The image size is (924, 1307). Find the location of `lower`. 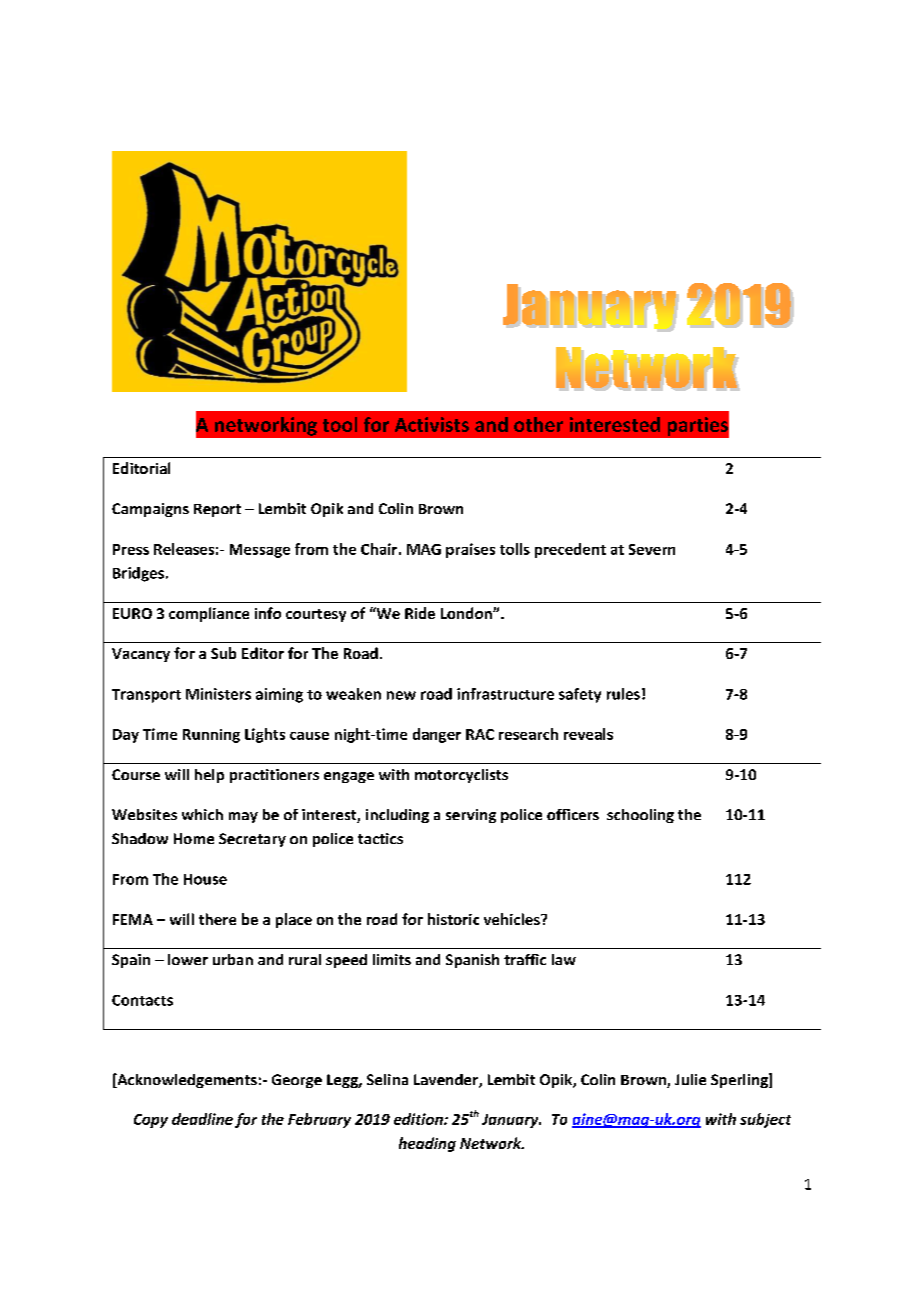

lower is located at coordinates (188, 959).
